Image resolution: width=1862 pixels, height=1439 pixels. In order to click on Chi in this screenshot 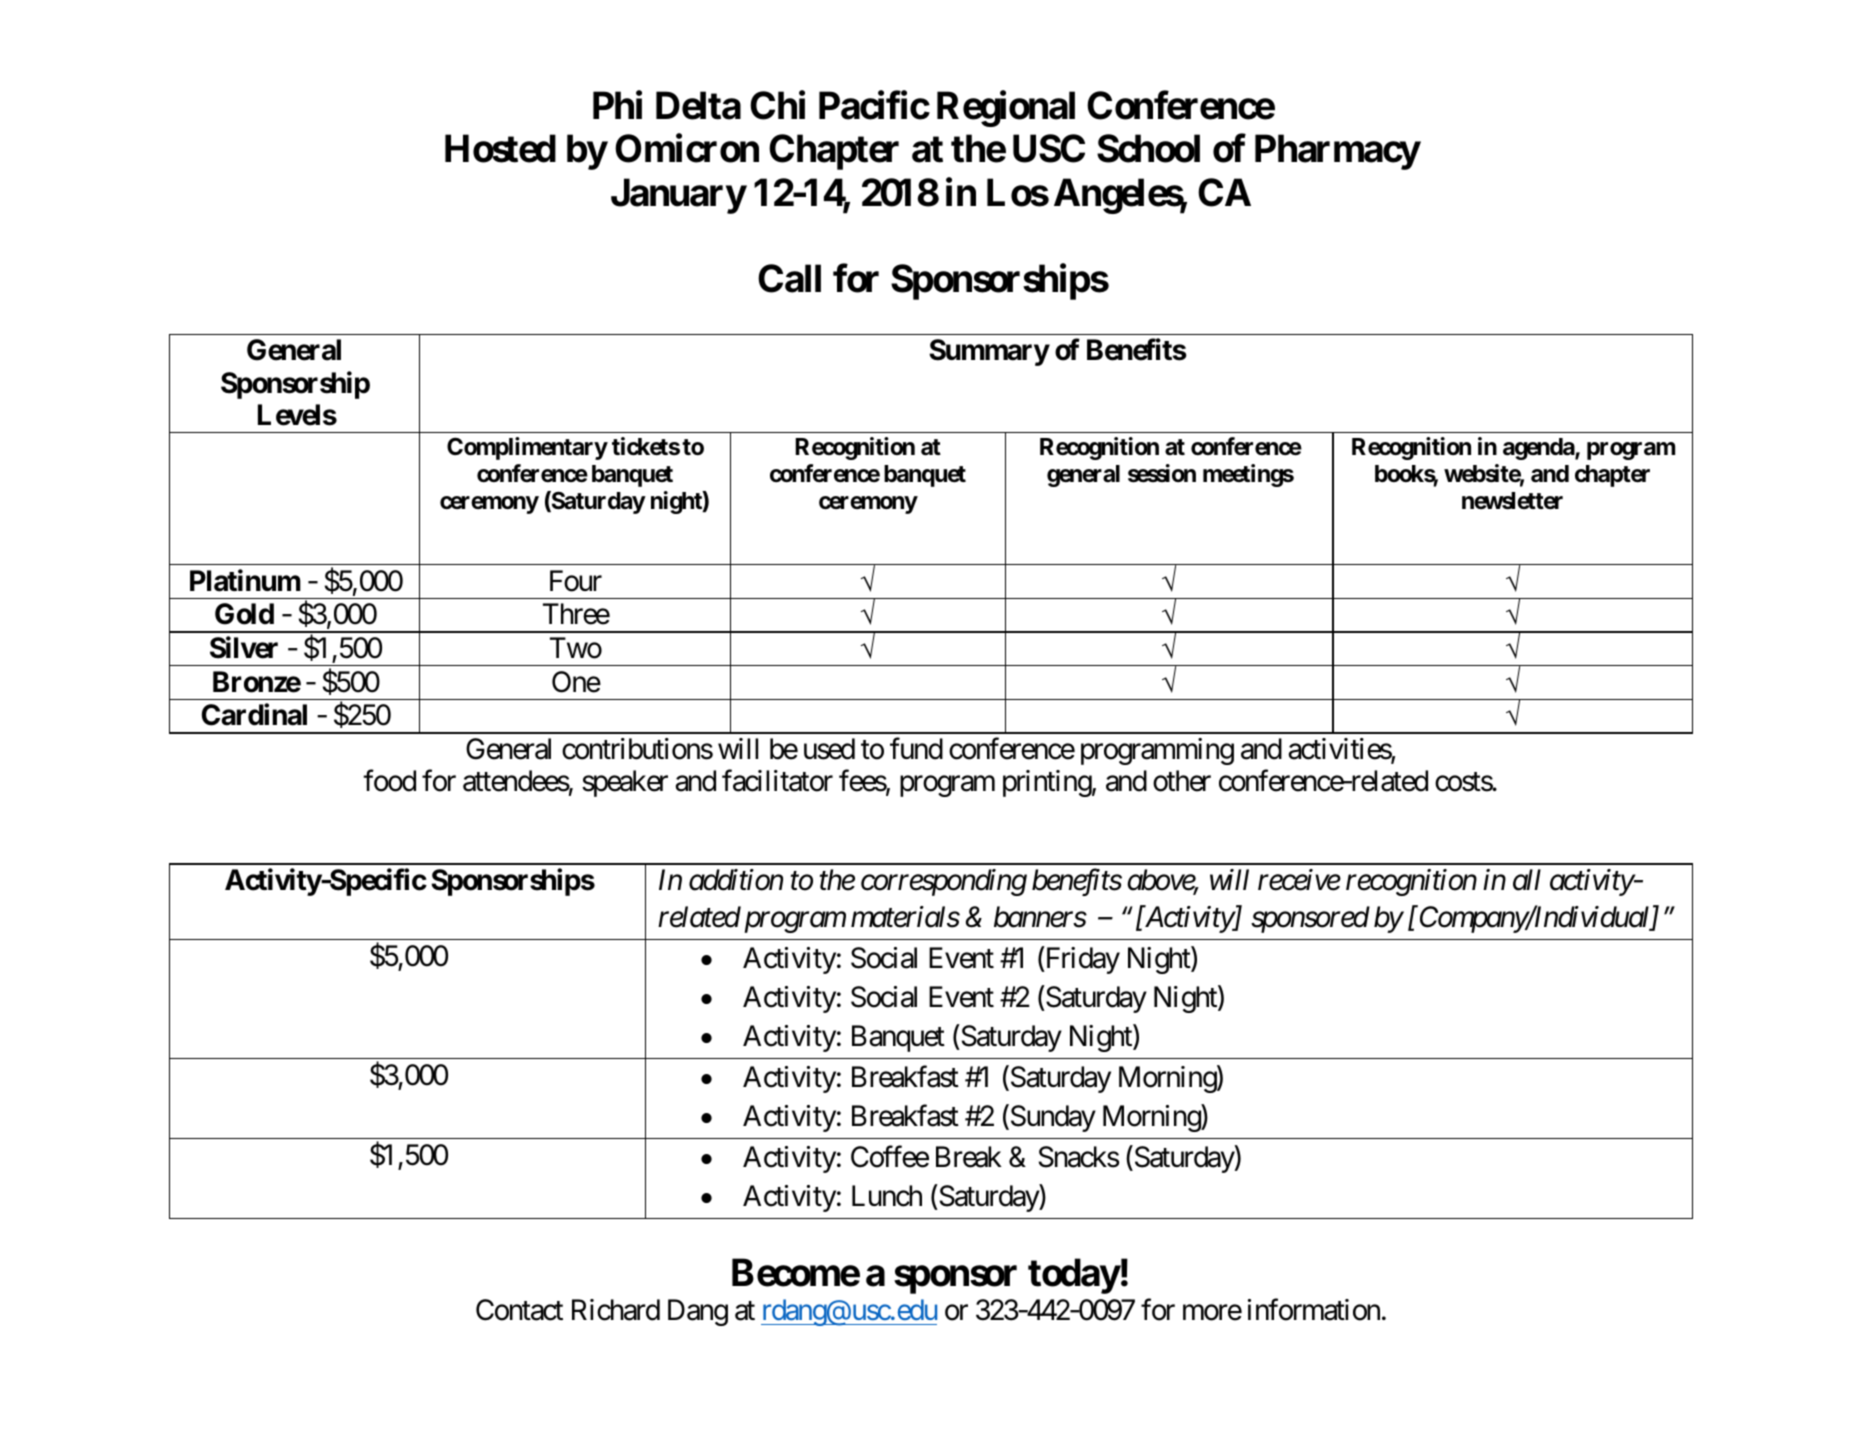, I will do `click(777, 105)`.
